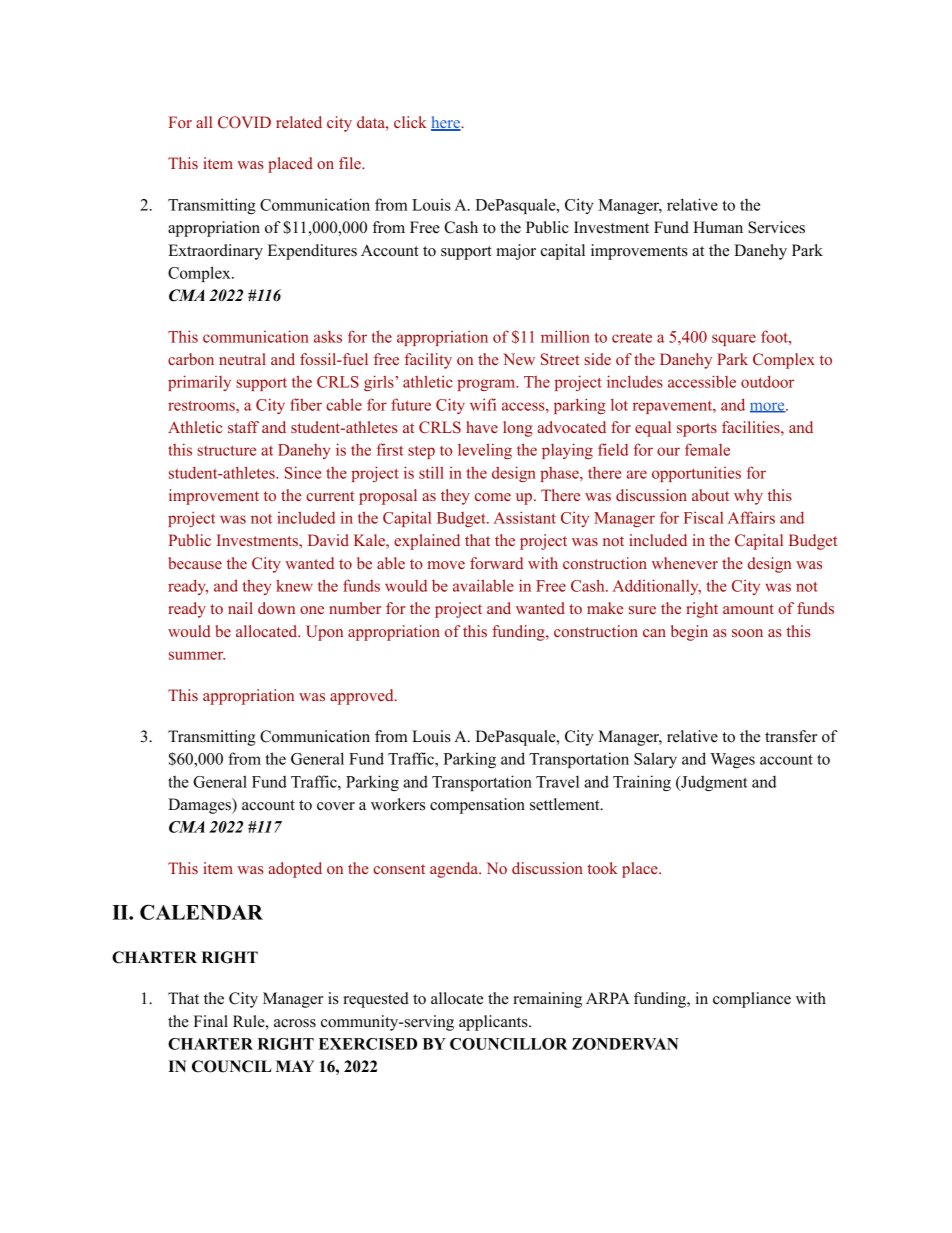 The image size is (952, 1233). Describe the element at coordinates (707, 449) in the document. I see `female` at that location.
